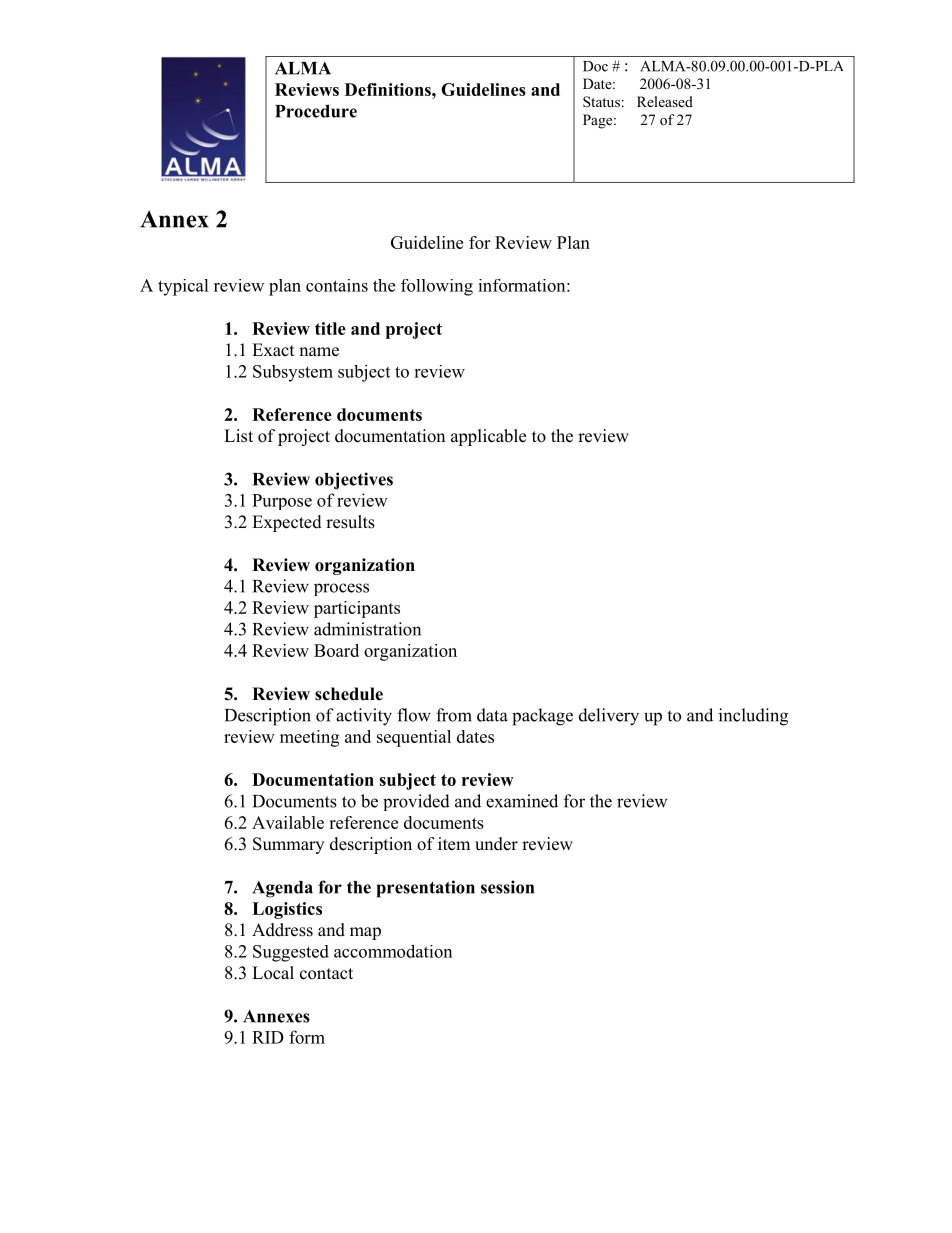 The image size is (952, 1233). I want to click on Procedure, so click(316, 111).
